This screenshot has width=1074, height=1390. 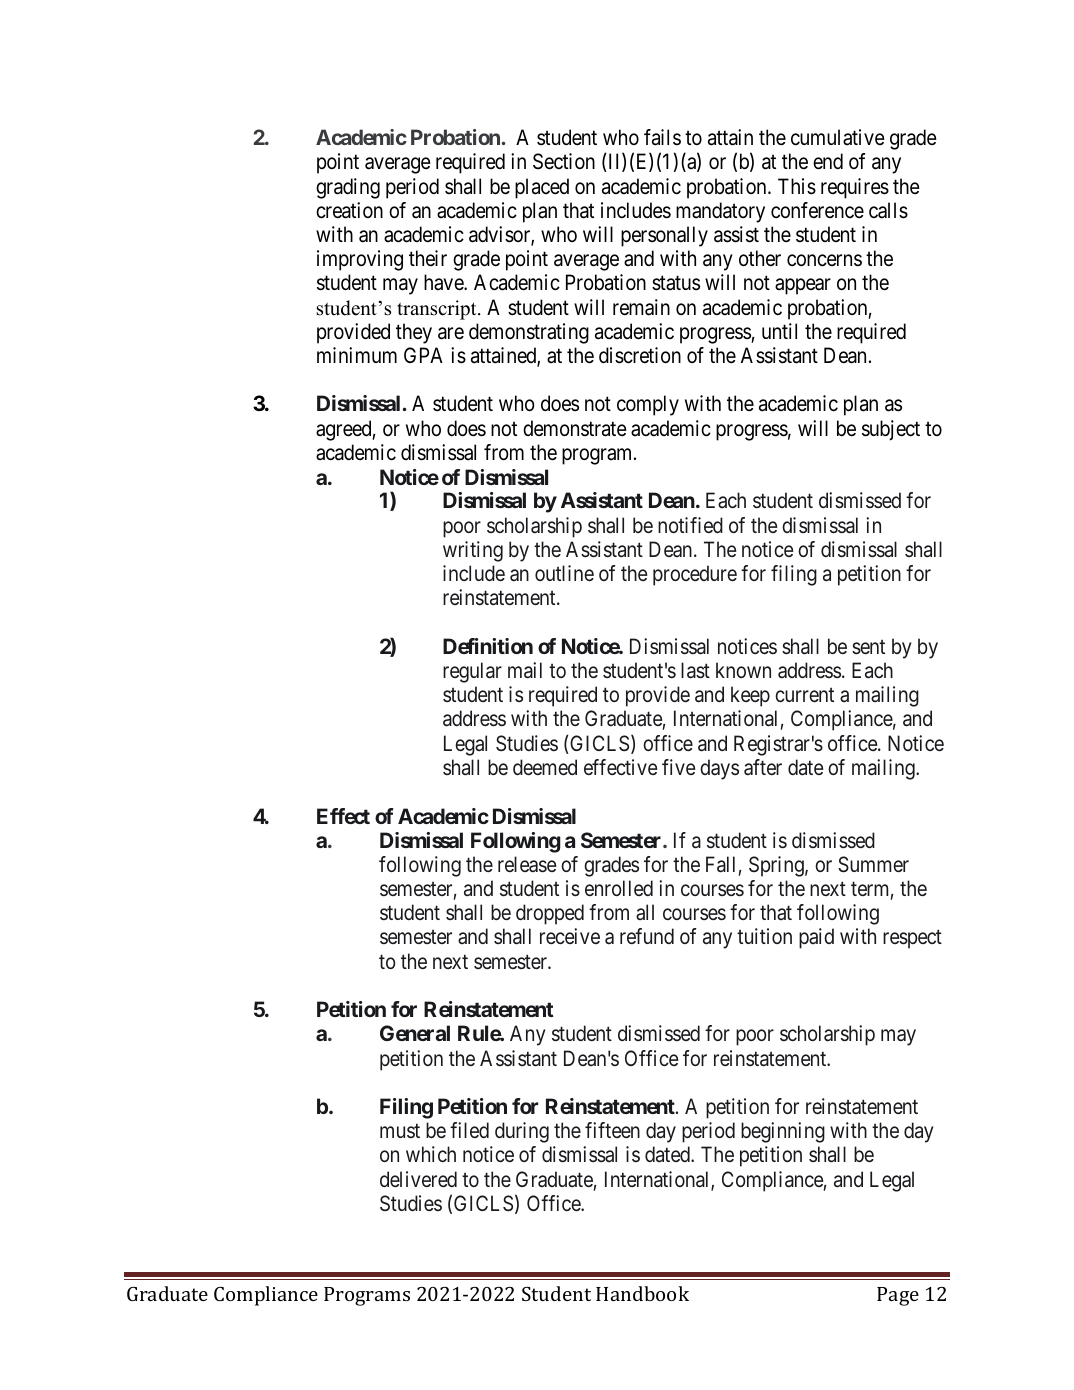 What do you see at coordinates (418, 1179) in the screenshot?
I see `delivered` at bounding box center [418, 1179].
